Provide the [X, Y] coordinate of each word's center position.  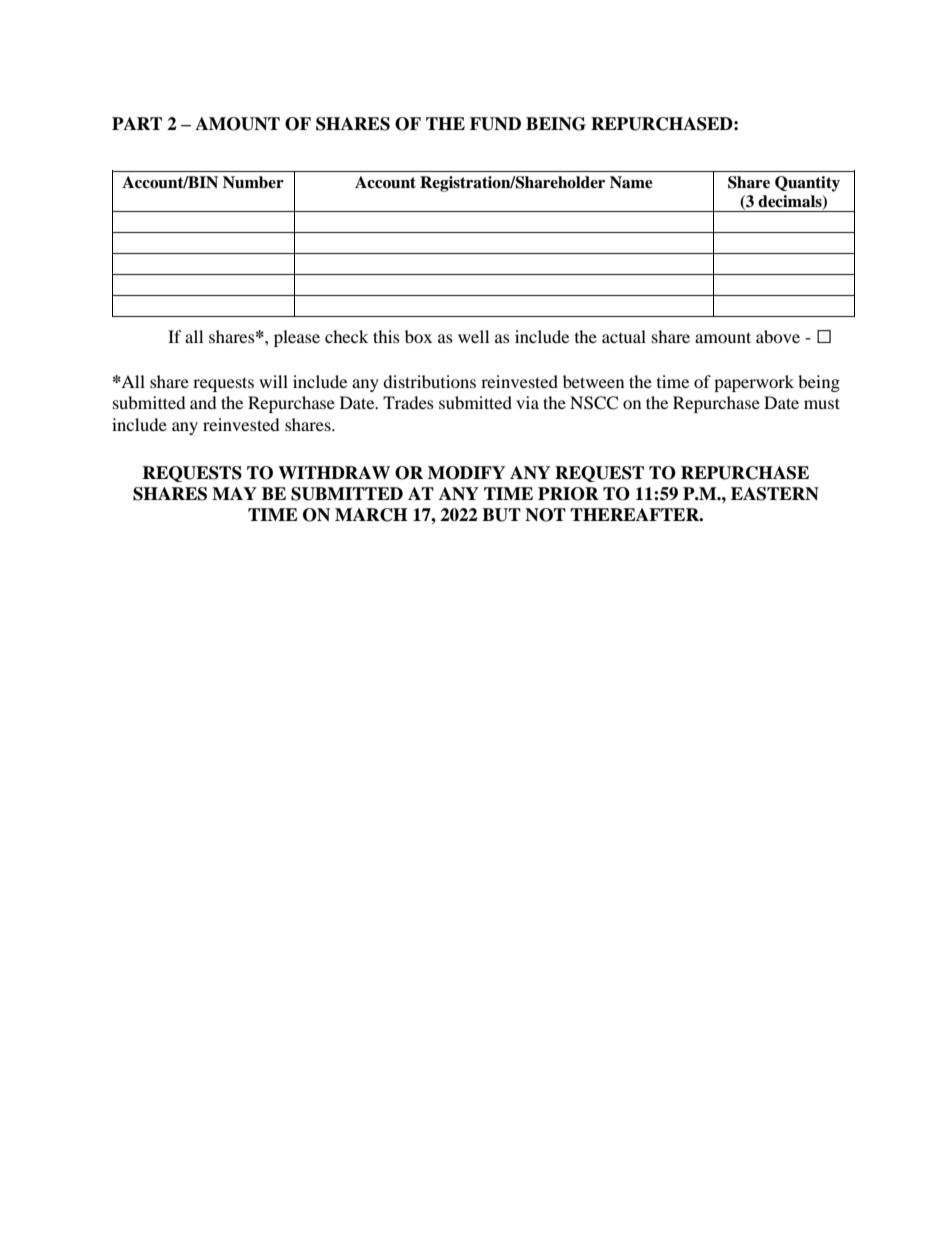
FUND [495, 124]
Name [631, 182]
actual [624, 336]
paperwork [754, 383]
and [203, 402]
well [473, 336]
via [527, 402]
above [778, 336]
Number [253, 182]
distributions [429, 381]
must [822, 403]
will [273, 381]
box [418, 336]
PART [137, 123]
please [297, 338]
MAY [234, 493]
